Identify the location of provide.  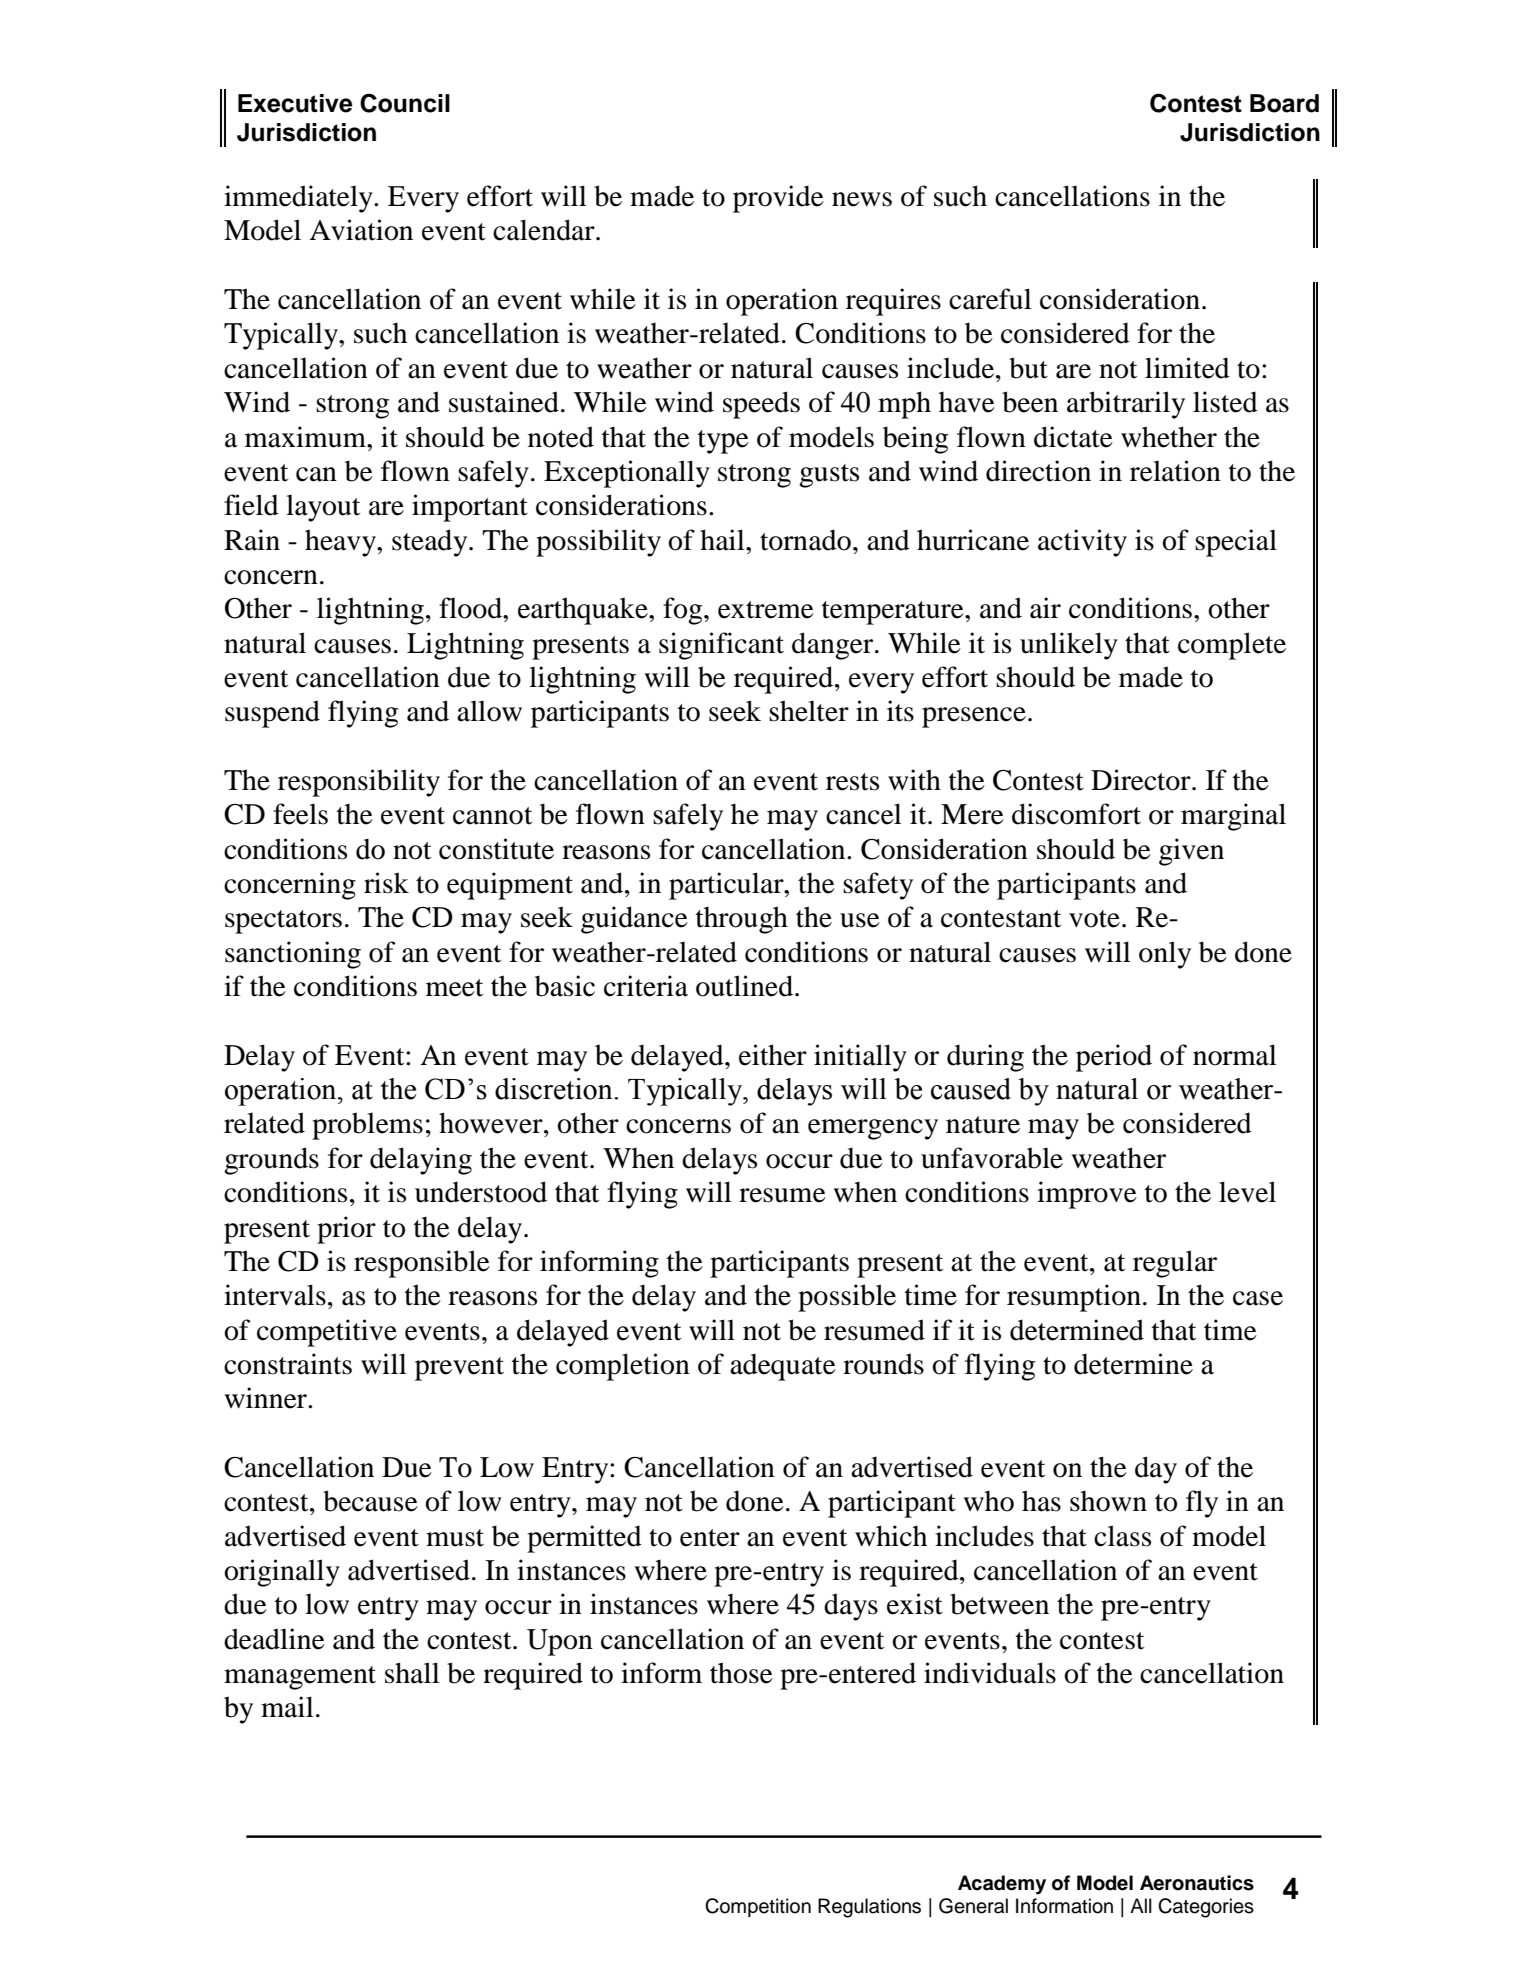
(778, 199).
